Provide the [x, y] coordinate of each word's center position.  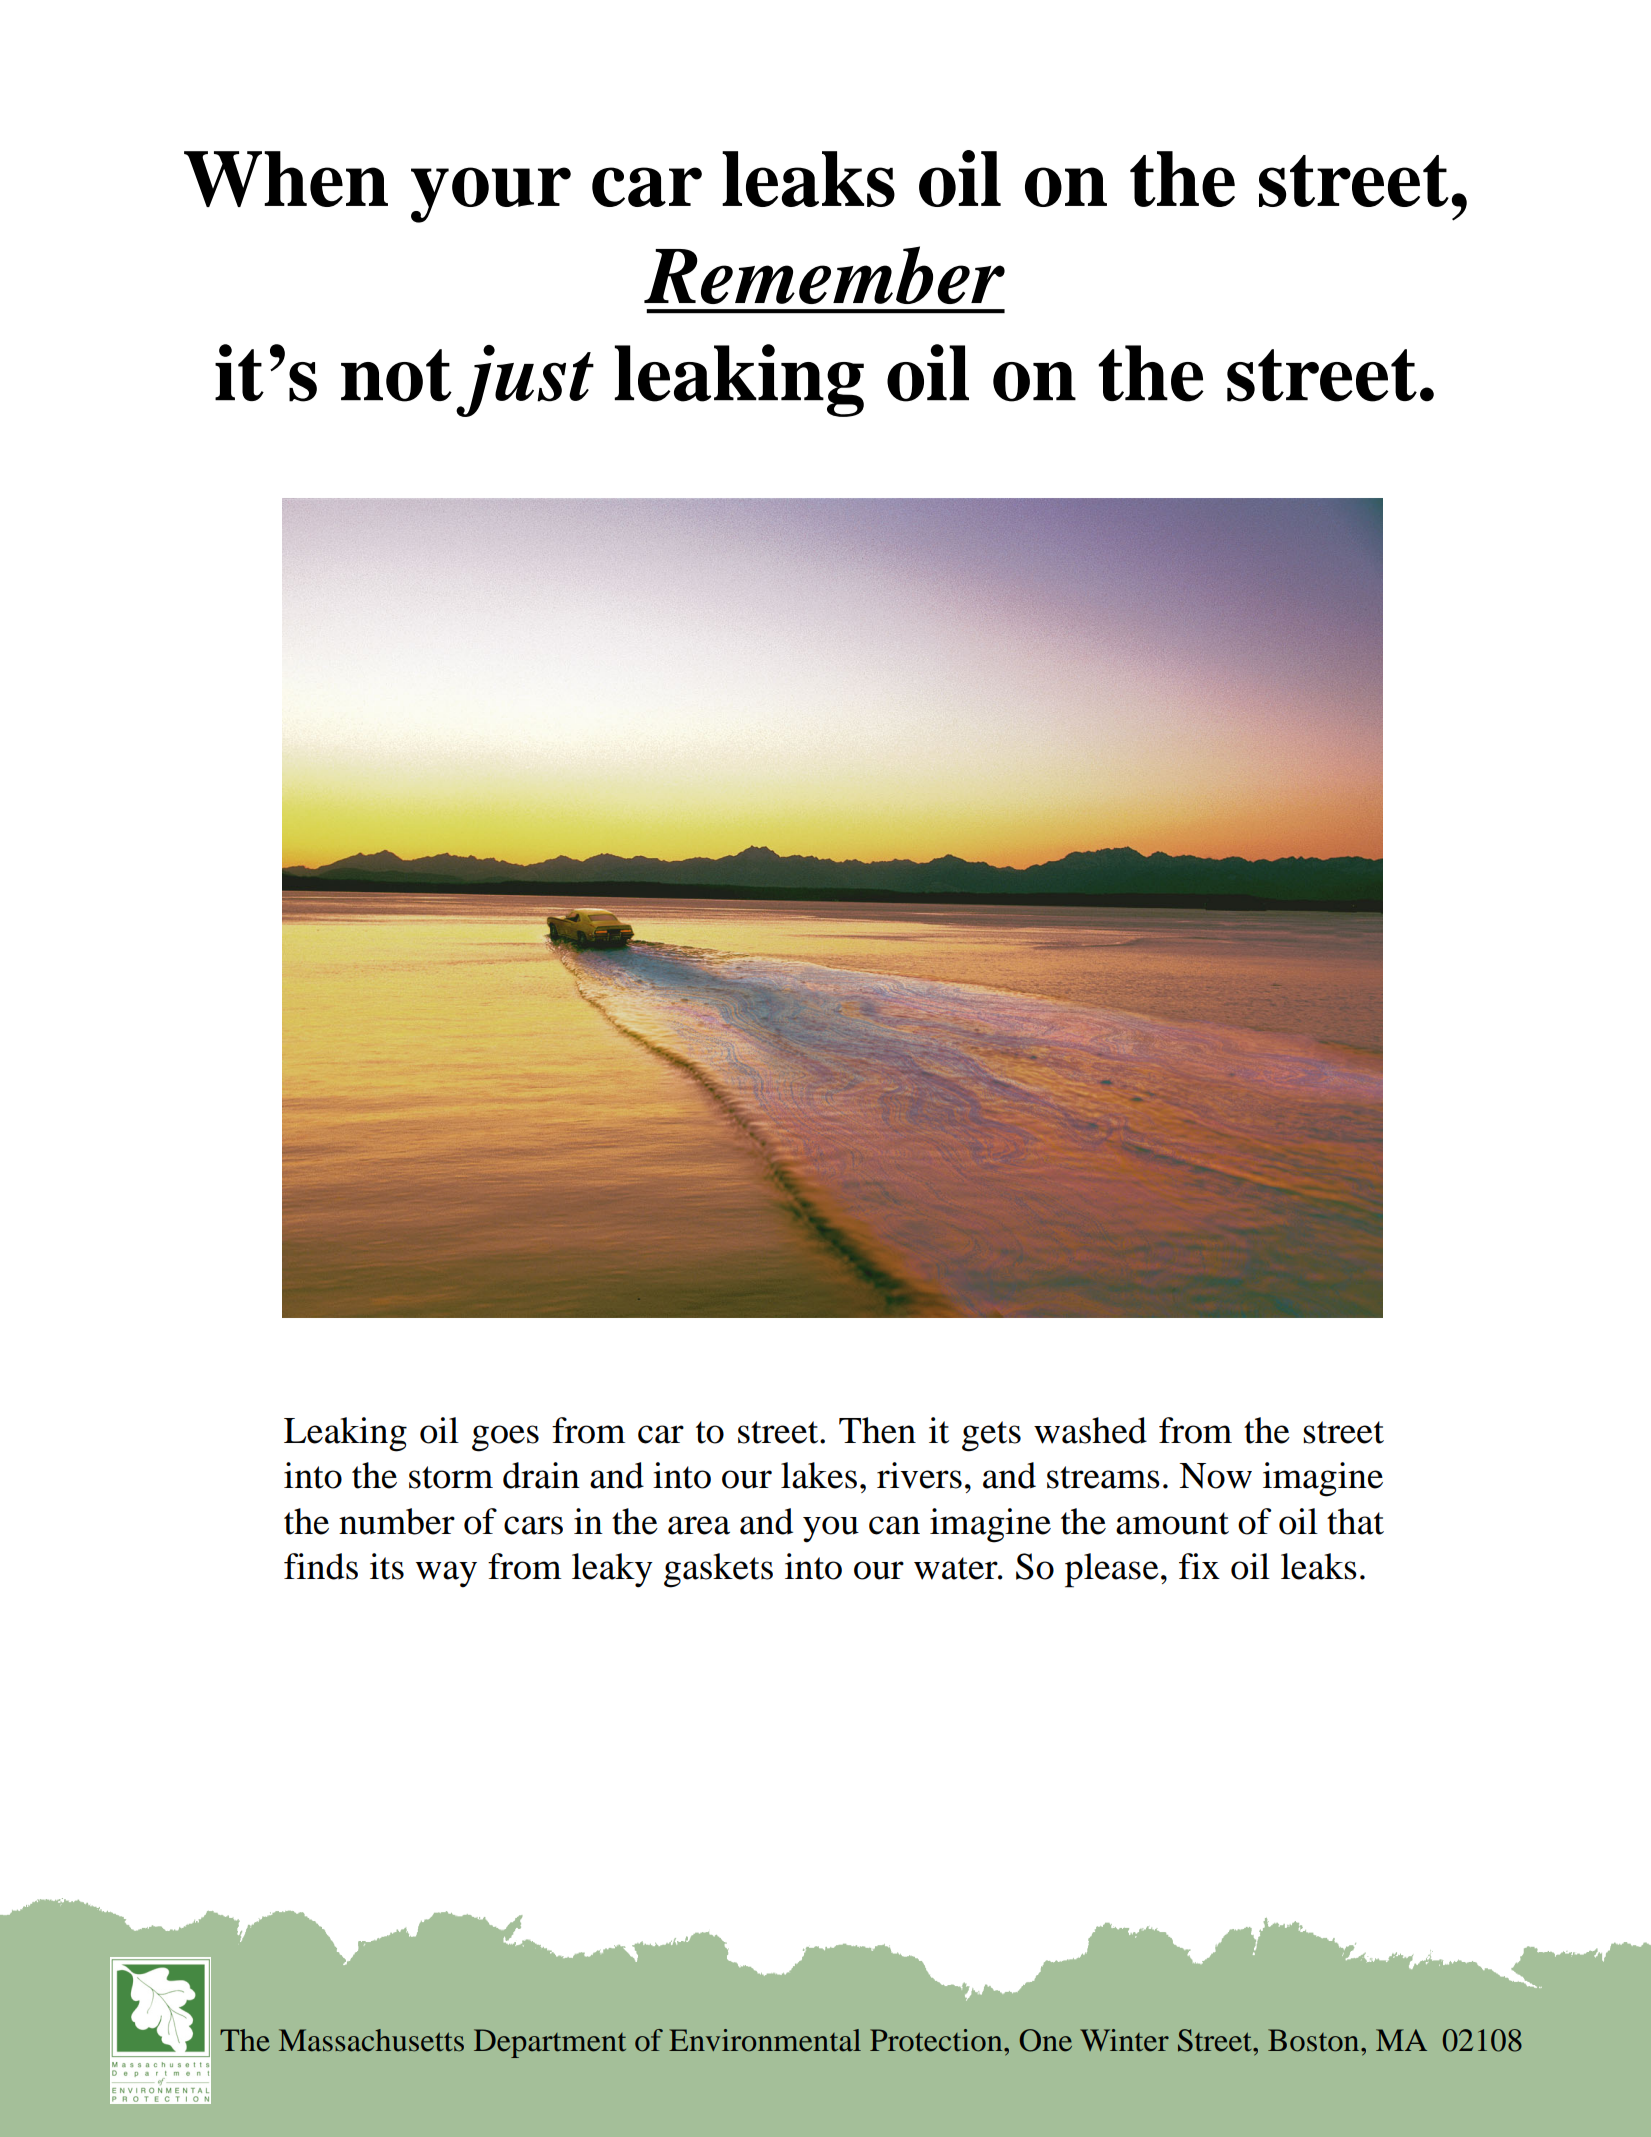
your [491, 195]
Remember [824, 275]
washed [1090, 1430]
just [525, 381]
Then [877, 1430]
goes [505, 1438]
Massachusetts [371, 2040]
